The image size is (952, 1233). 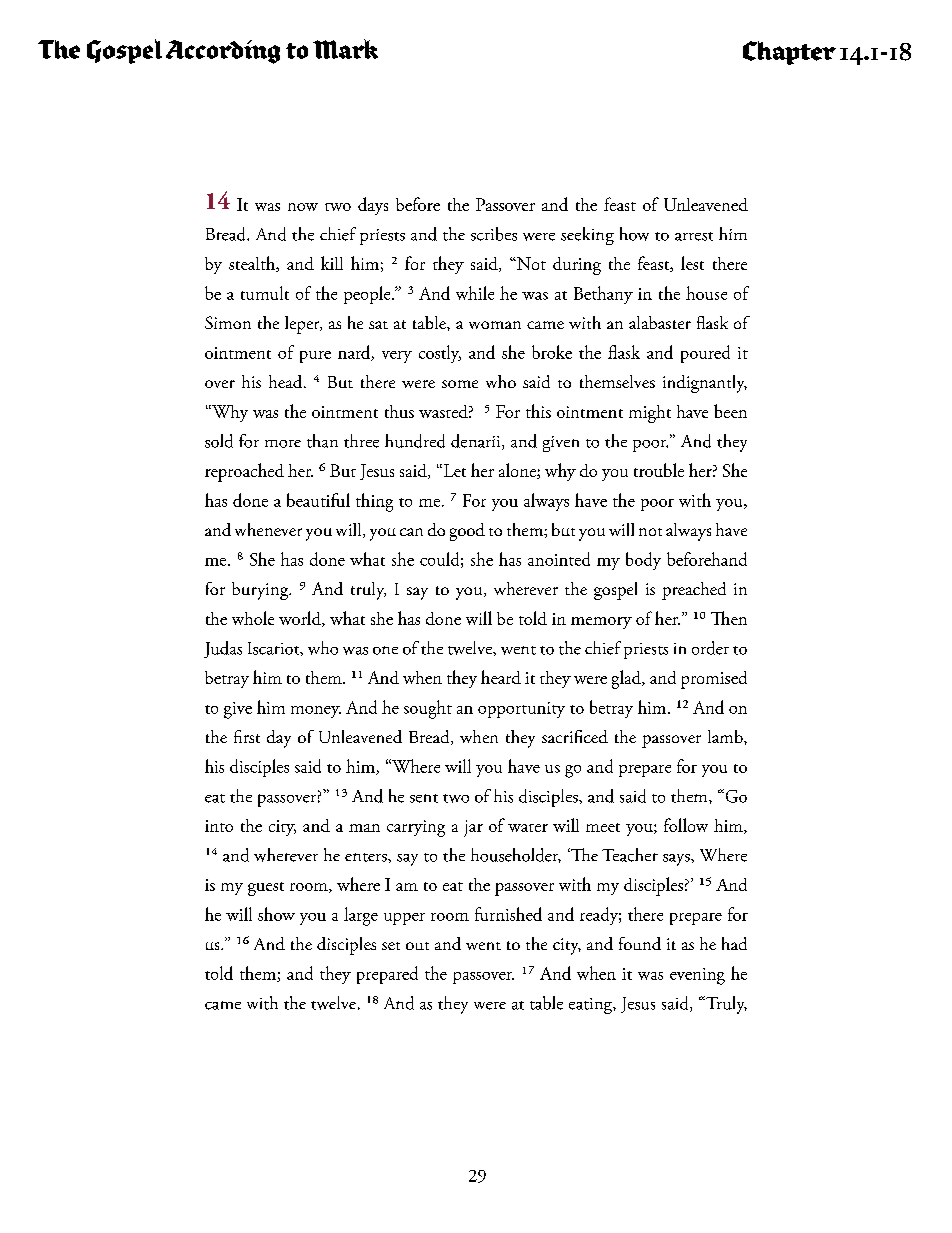 What do you see at coordinates (692, 263) in the screenshot?
I see `lest` at bounding box center [692, 263].
